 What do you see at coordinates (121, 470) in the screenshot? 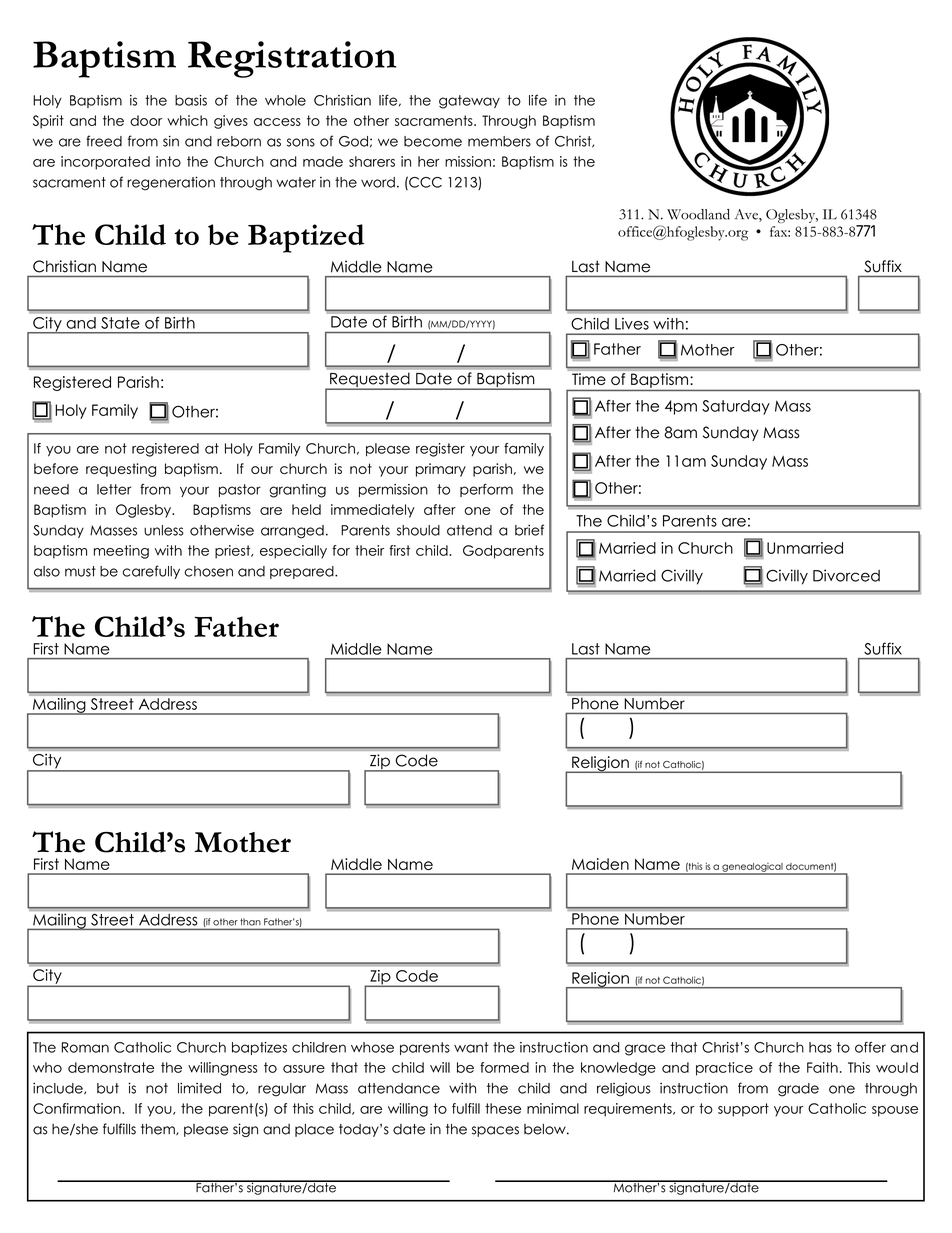
I see `requesting` at bounding box center [121, 470].
